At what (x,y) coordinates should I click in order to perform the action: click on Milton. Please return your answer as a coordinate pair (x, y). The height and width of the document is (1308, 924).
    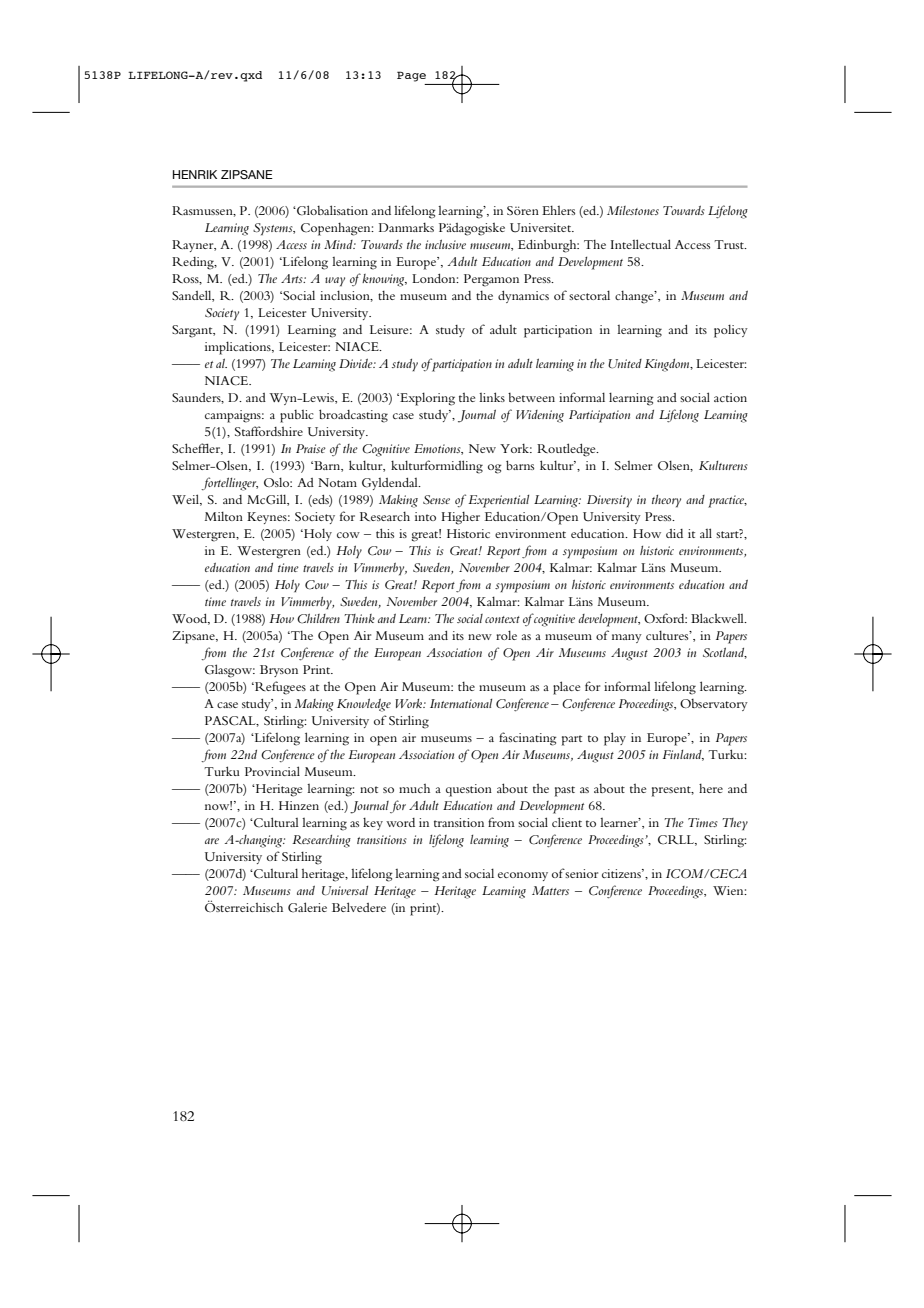
    Looking at the image, I should click on (224, 516).
